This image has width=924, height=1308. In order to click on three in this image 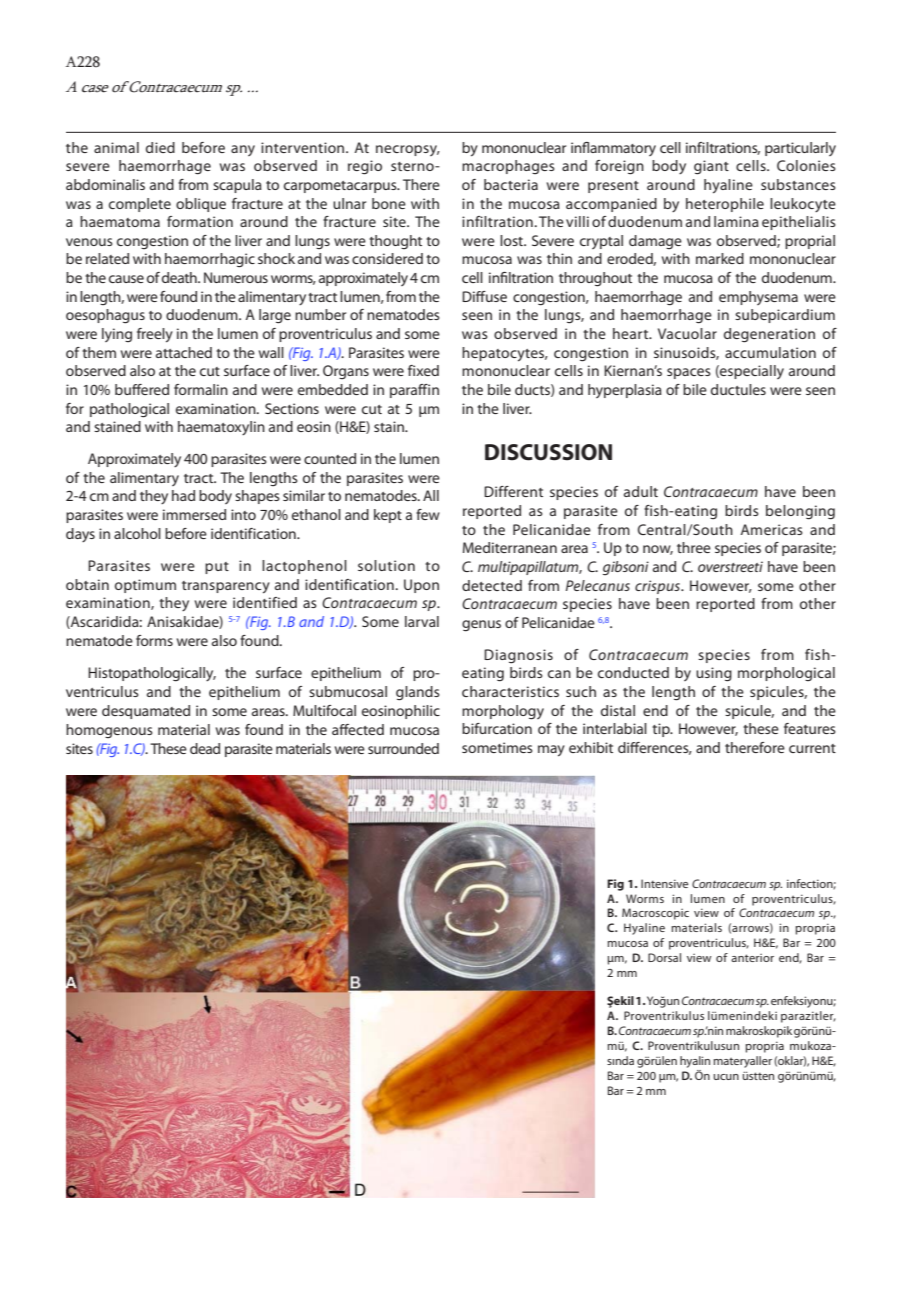, I will do `click(694, 547)`.
